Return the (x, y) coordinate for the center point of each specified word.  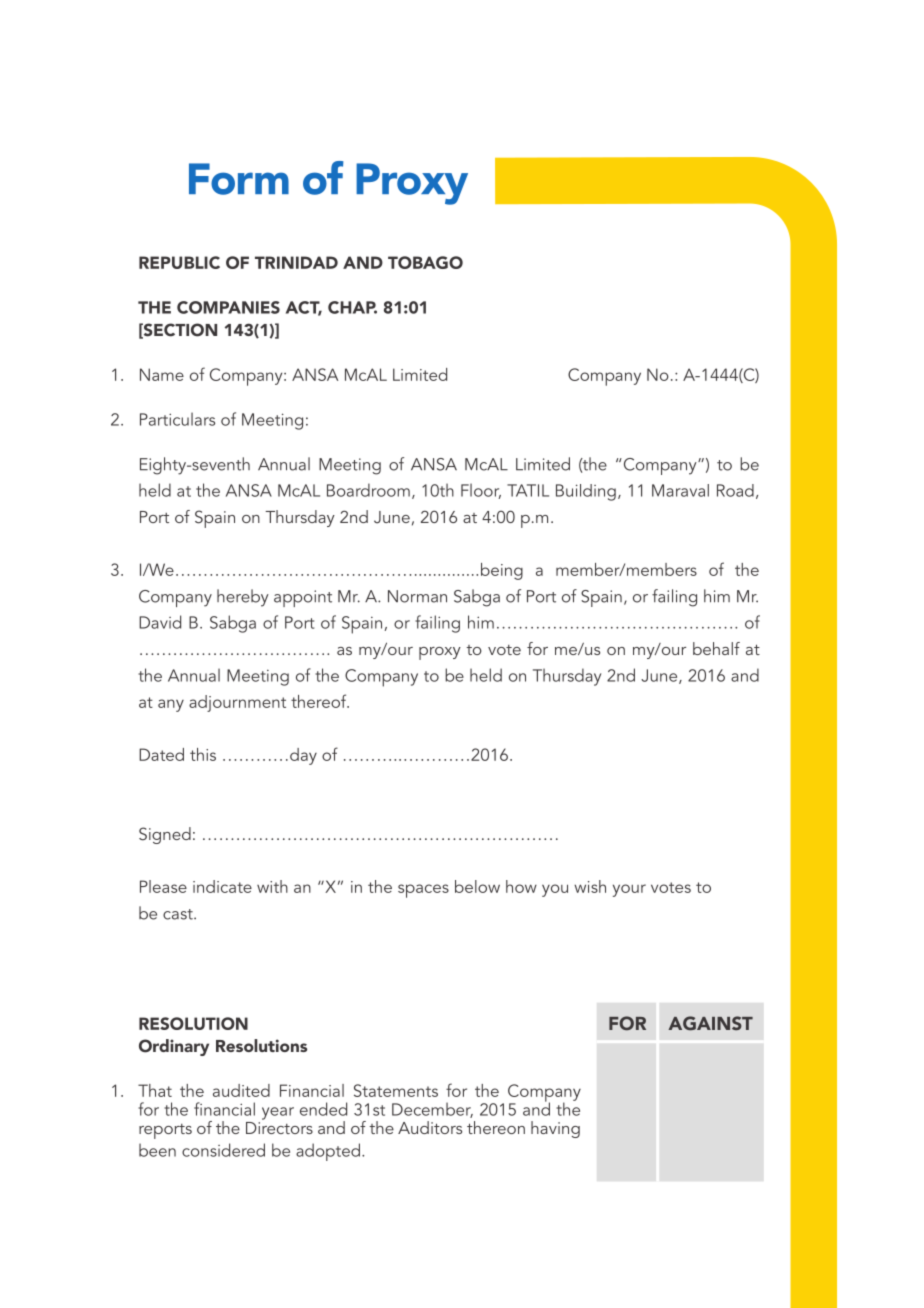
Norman (417, 596)
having (555, 1129)
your (629, 890)
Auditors (430, 1127)
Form (239, 179)
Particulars (177, 419)
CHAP (352, 307)
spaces (423, 891)
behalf (716, 648)
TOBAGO (425, 262)
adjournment (237, 703)
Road (735, 490)
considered (223, 1150)
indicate (222, 886)
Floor (481, 491)
